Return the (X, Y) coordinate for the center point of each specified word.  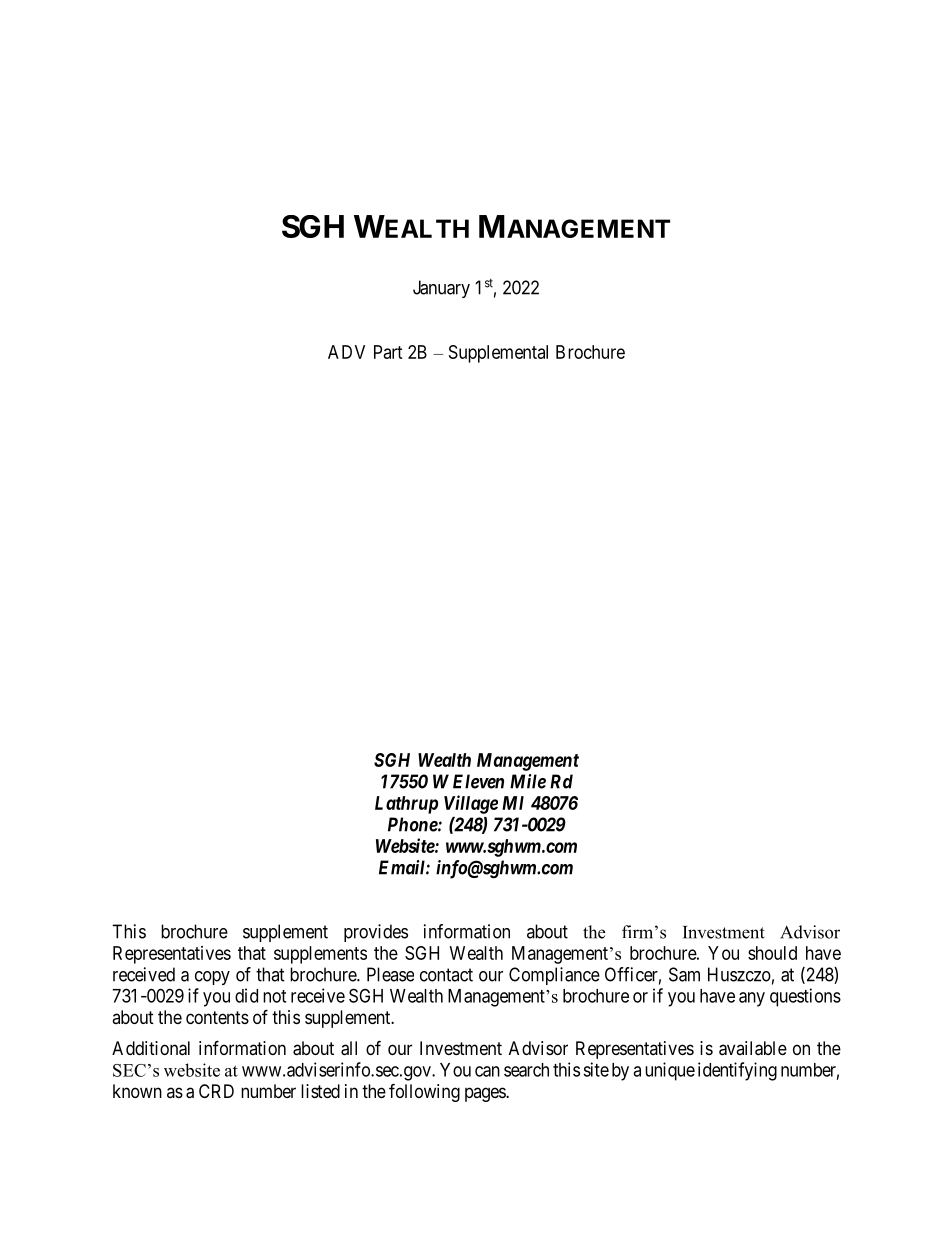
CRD (216, 1091)
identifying (737, 1071)
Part (388, 352)
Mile (528, 781)
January (441, 289)
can (487, 1071)
